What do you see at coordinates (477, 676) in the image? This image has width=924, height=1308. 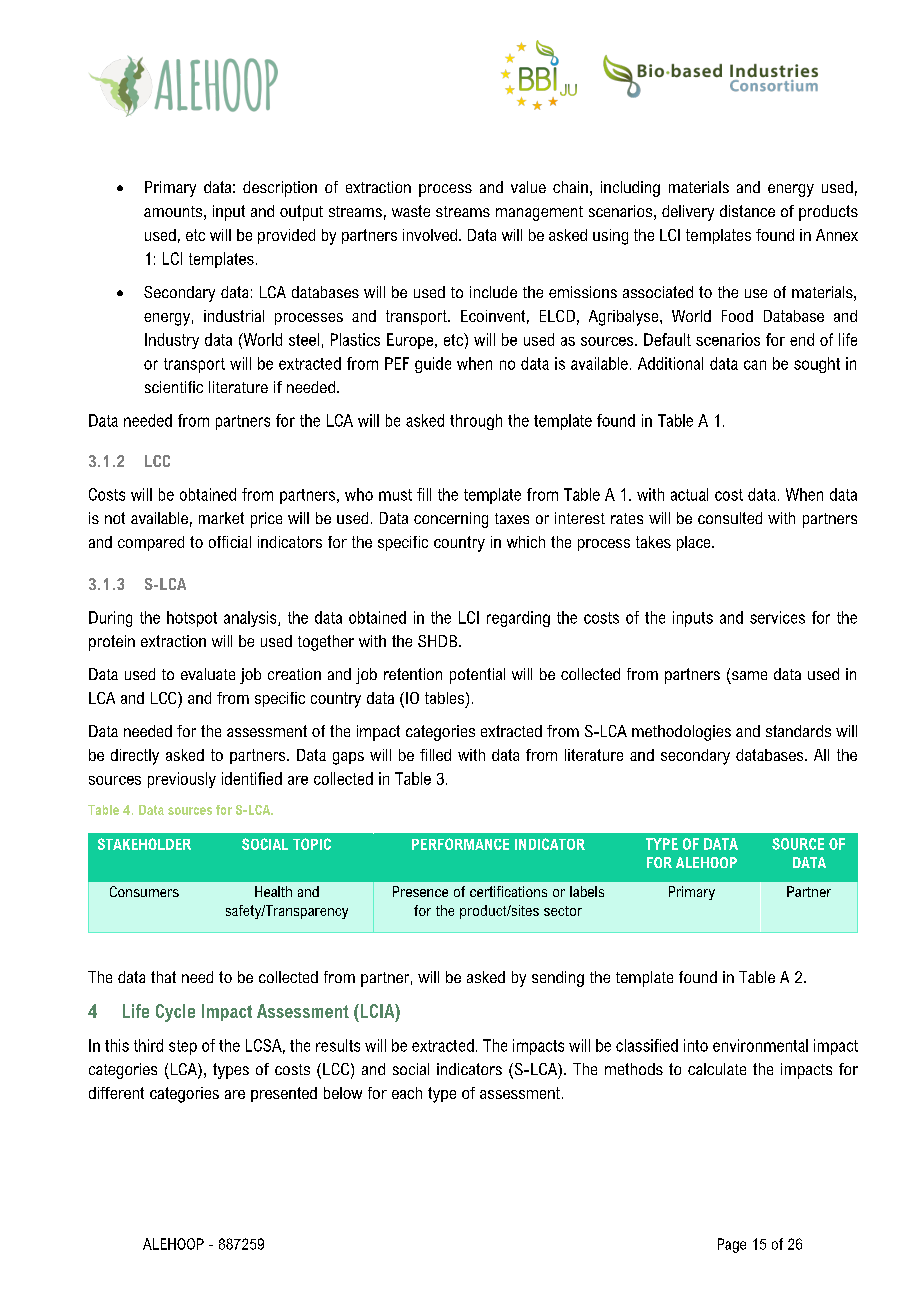 I see `potential` at bounding box center [477, 676].
